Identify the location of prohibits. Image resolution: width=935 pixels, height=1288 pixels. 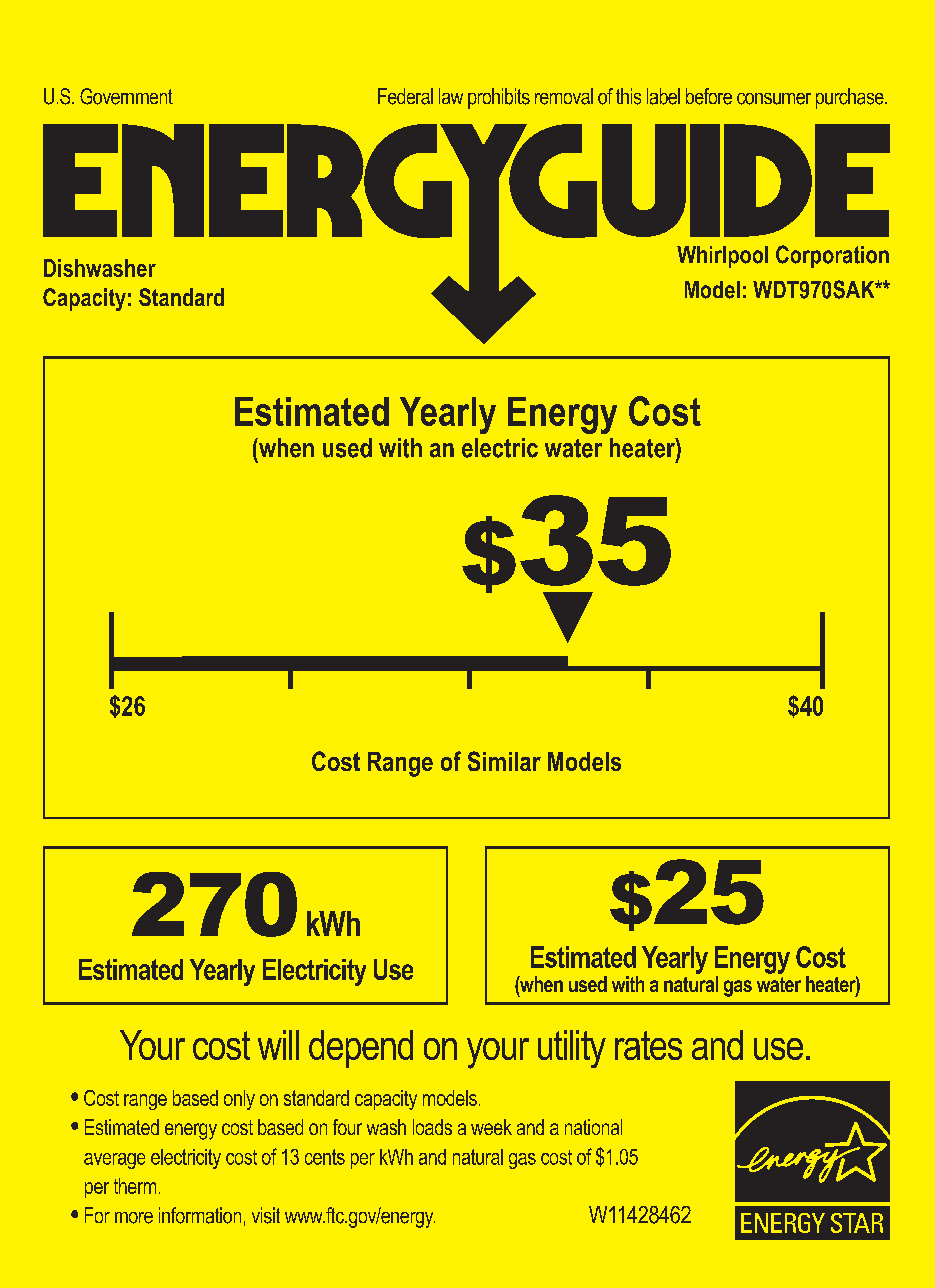
(499, 98).
